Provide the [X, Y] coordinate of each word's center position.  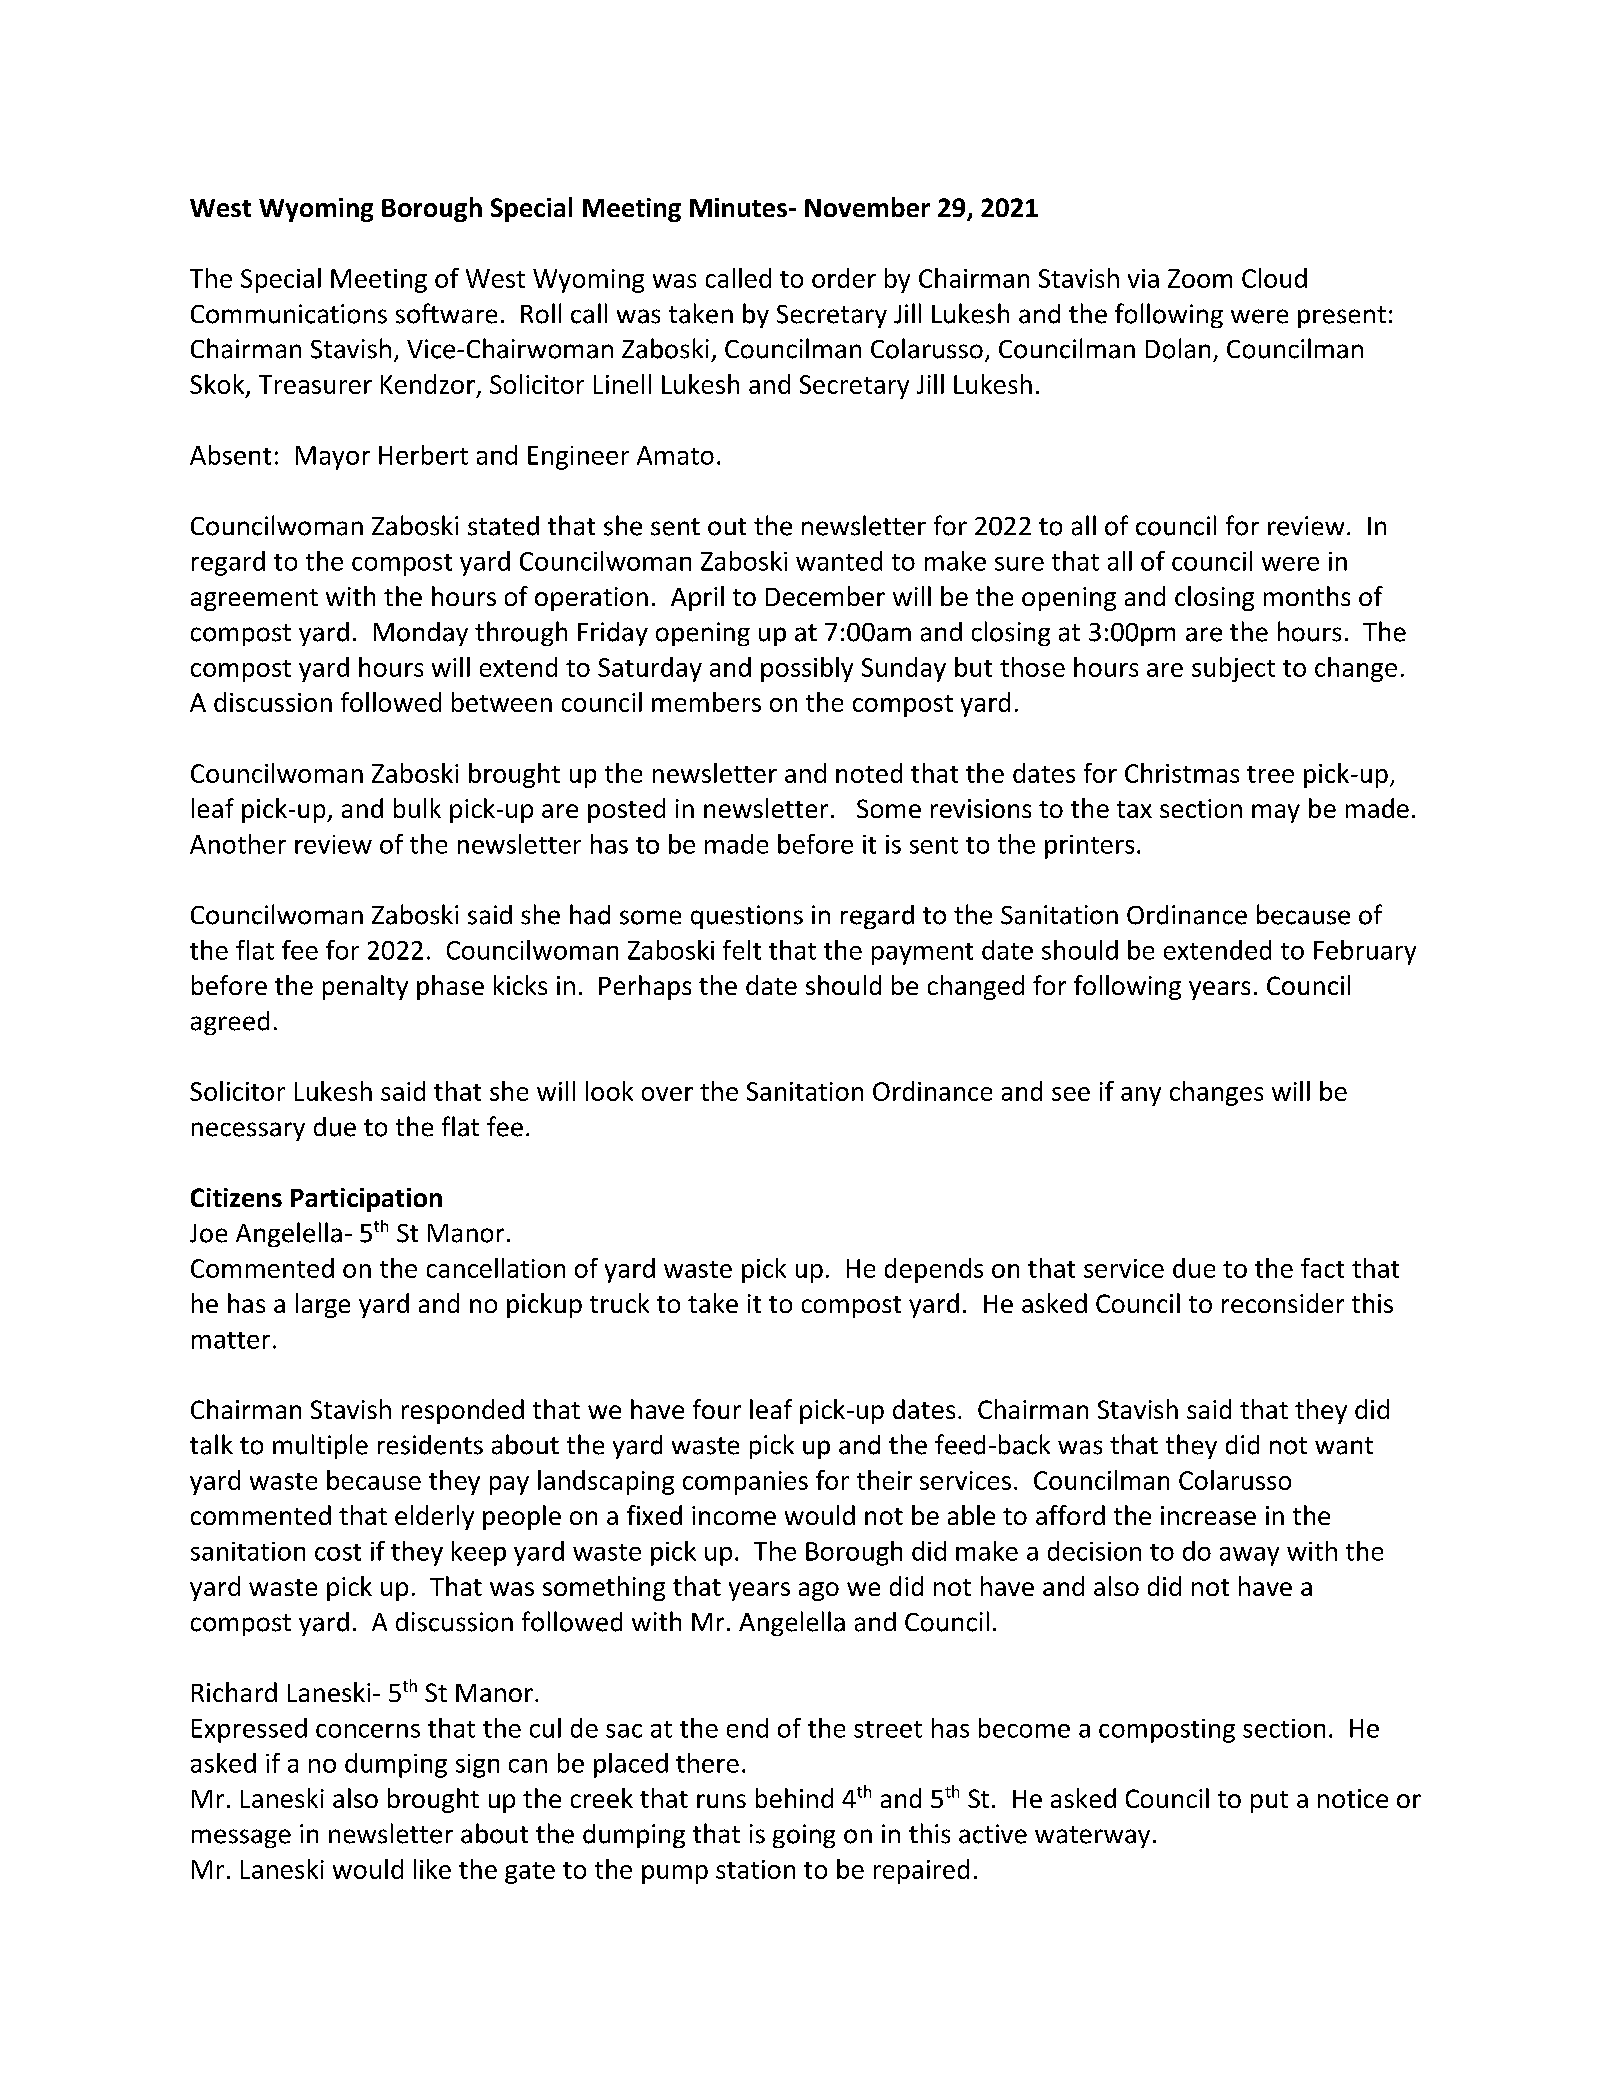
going [804, 1836]
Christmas [1182, 773]
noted [869, 773]
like [432, 1869]
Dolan [1178, 348]
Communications [289, 314]
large [323, 1305]
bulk [417, 808]
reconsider [1283, 1303]
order [844, 278]
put [1269, 1802]
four [717, 1409]
